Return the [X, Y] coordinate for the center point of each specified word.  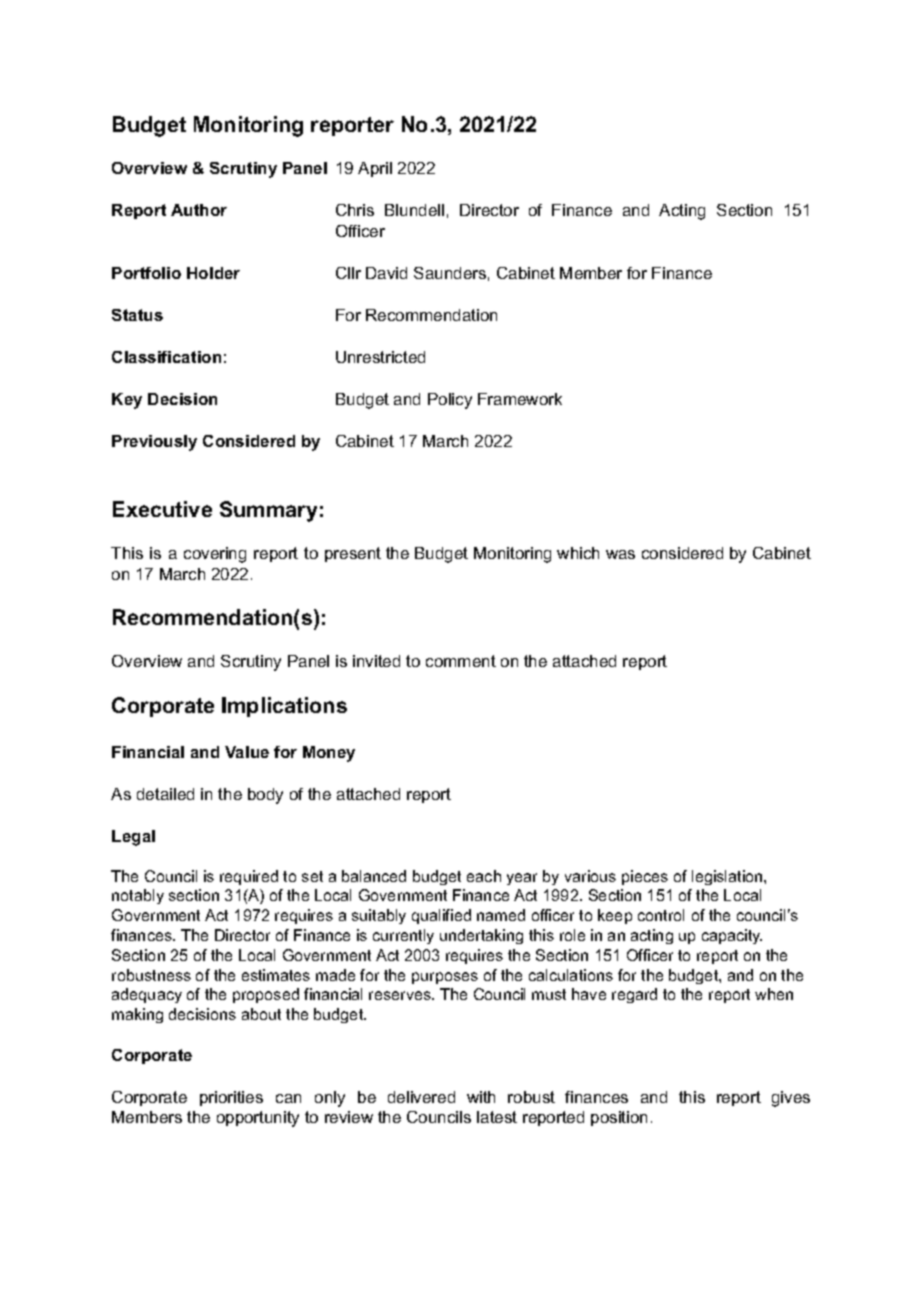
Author [199, 210]
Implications [284, 707]
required [249, 877]
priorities [231, 1098]
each [484, 876]
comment [461, 661]
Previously [154, 443]
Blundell [414, 210]
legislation [728, 877]
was [620, 554]
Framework [520, 399]
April [375, 169]
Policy [450, 401]
